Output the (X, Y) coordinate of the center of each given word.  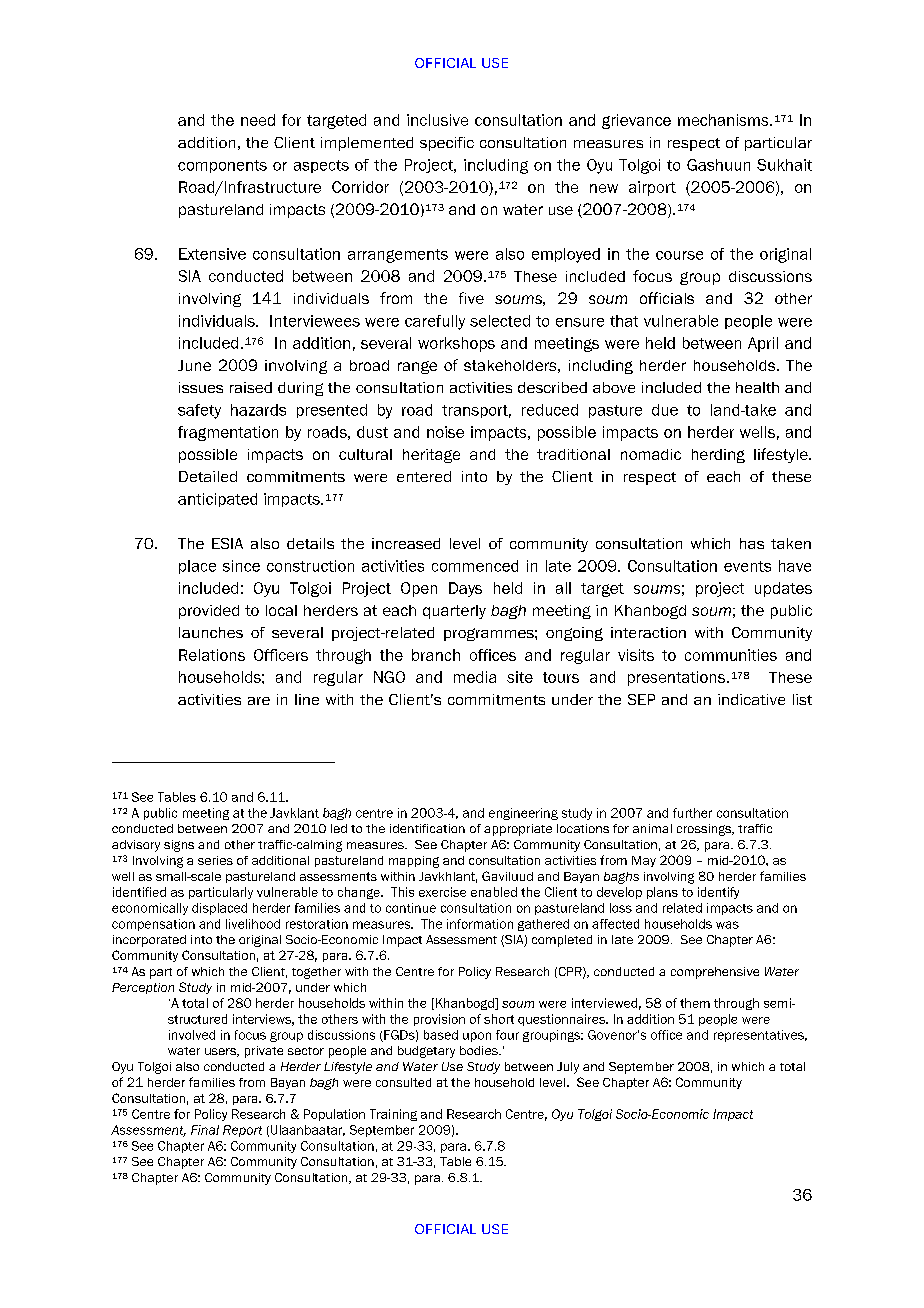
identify (718, 893)
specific (447, 144)
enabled (494, 892)
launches (211, 632)
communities (731, 655)
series (215, 860)
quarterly (454, 612)
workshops (456, 344)
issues (201, 387)
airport (652, 188)
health (757, 387)
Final (205, 1130)
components (222, 166)
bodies (480, 1050)
